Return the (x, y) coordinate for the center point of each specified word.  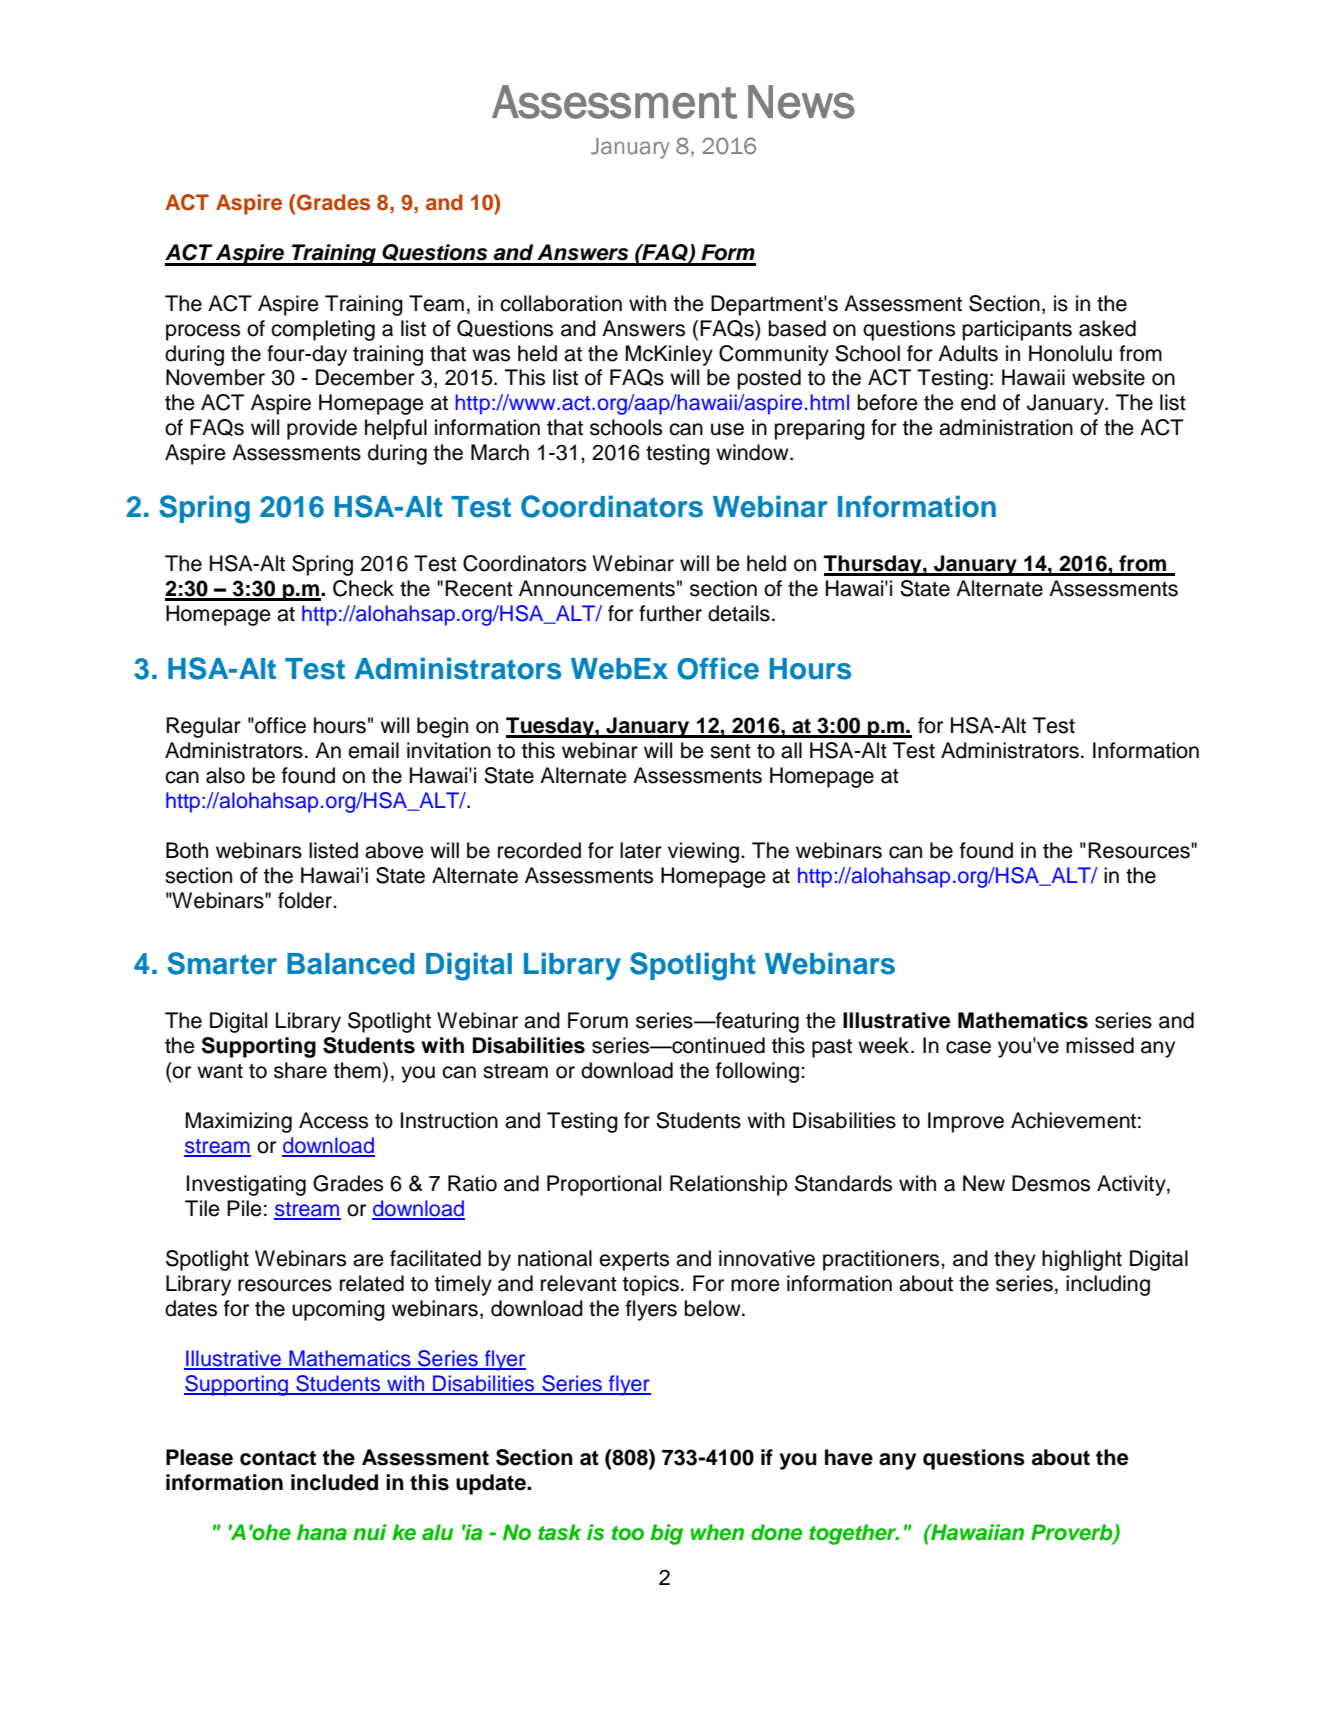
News (801, 102)
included (334, 1482)
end (978, 402)
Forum (598, 1020)
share (300, 1070)
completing (323, 330)
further (670, 613)
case (968, 1047)
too (628, 1533)
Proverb (1073, 1533)
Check (363, 588)
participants (1017, 330)
